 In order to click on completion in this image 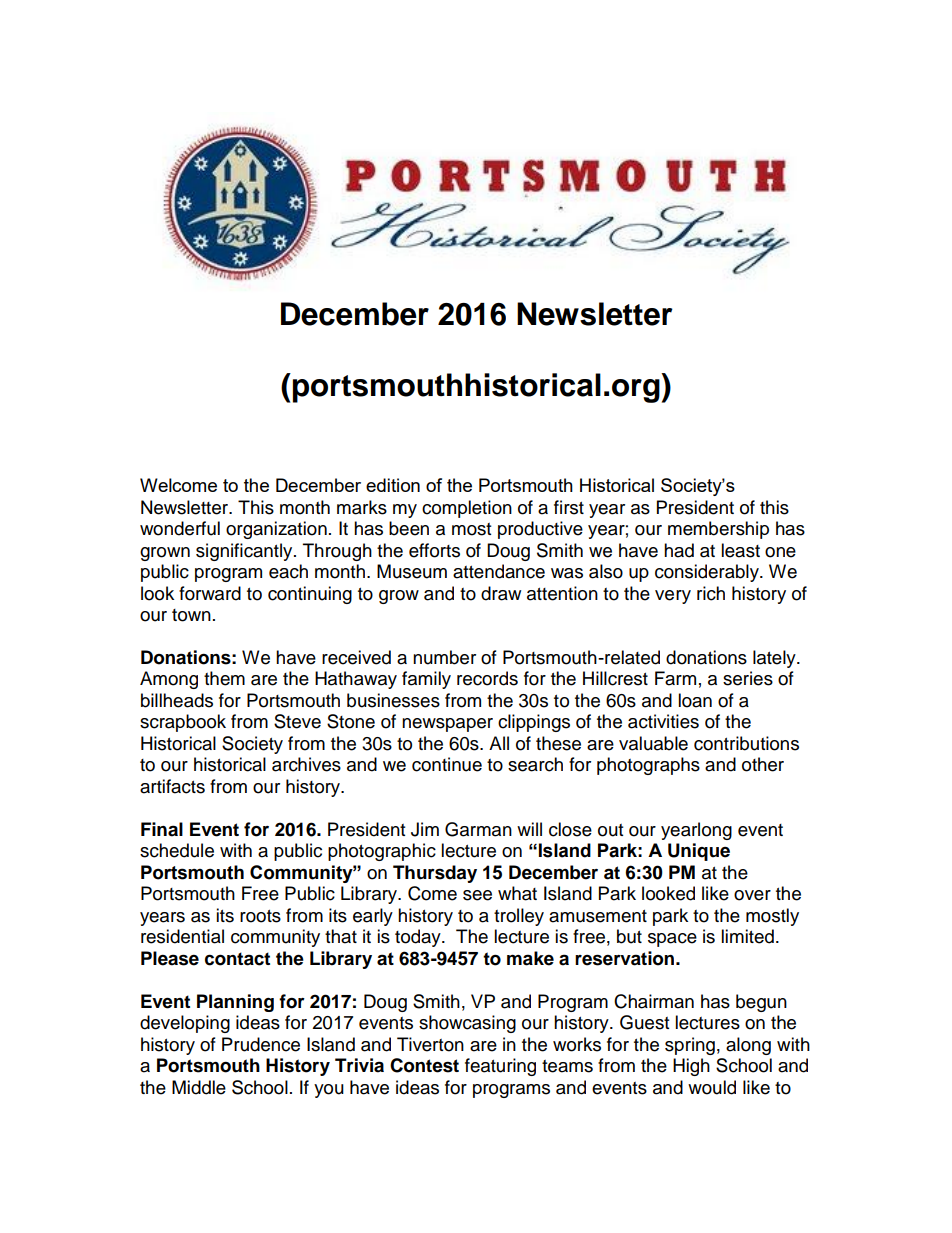, I will do `click(467, 509)`.
